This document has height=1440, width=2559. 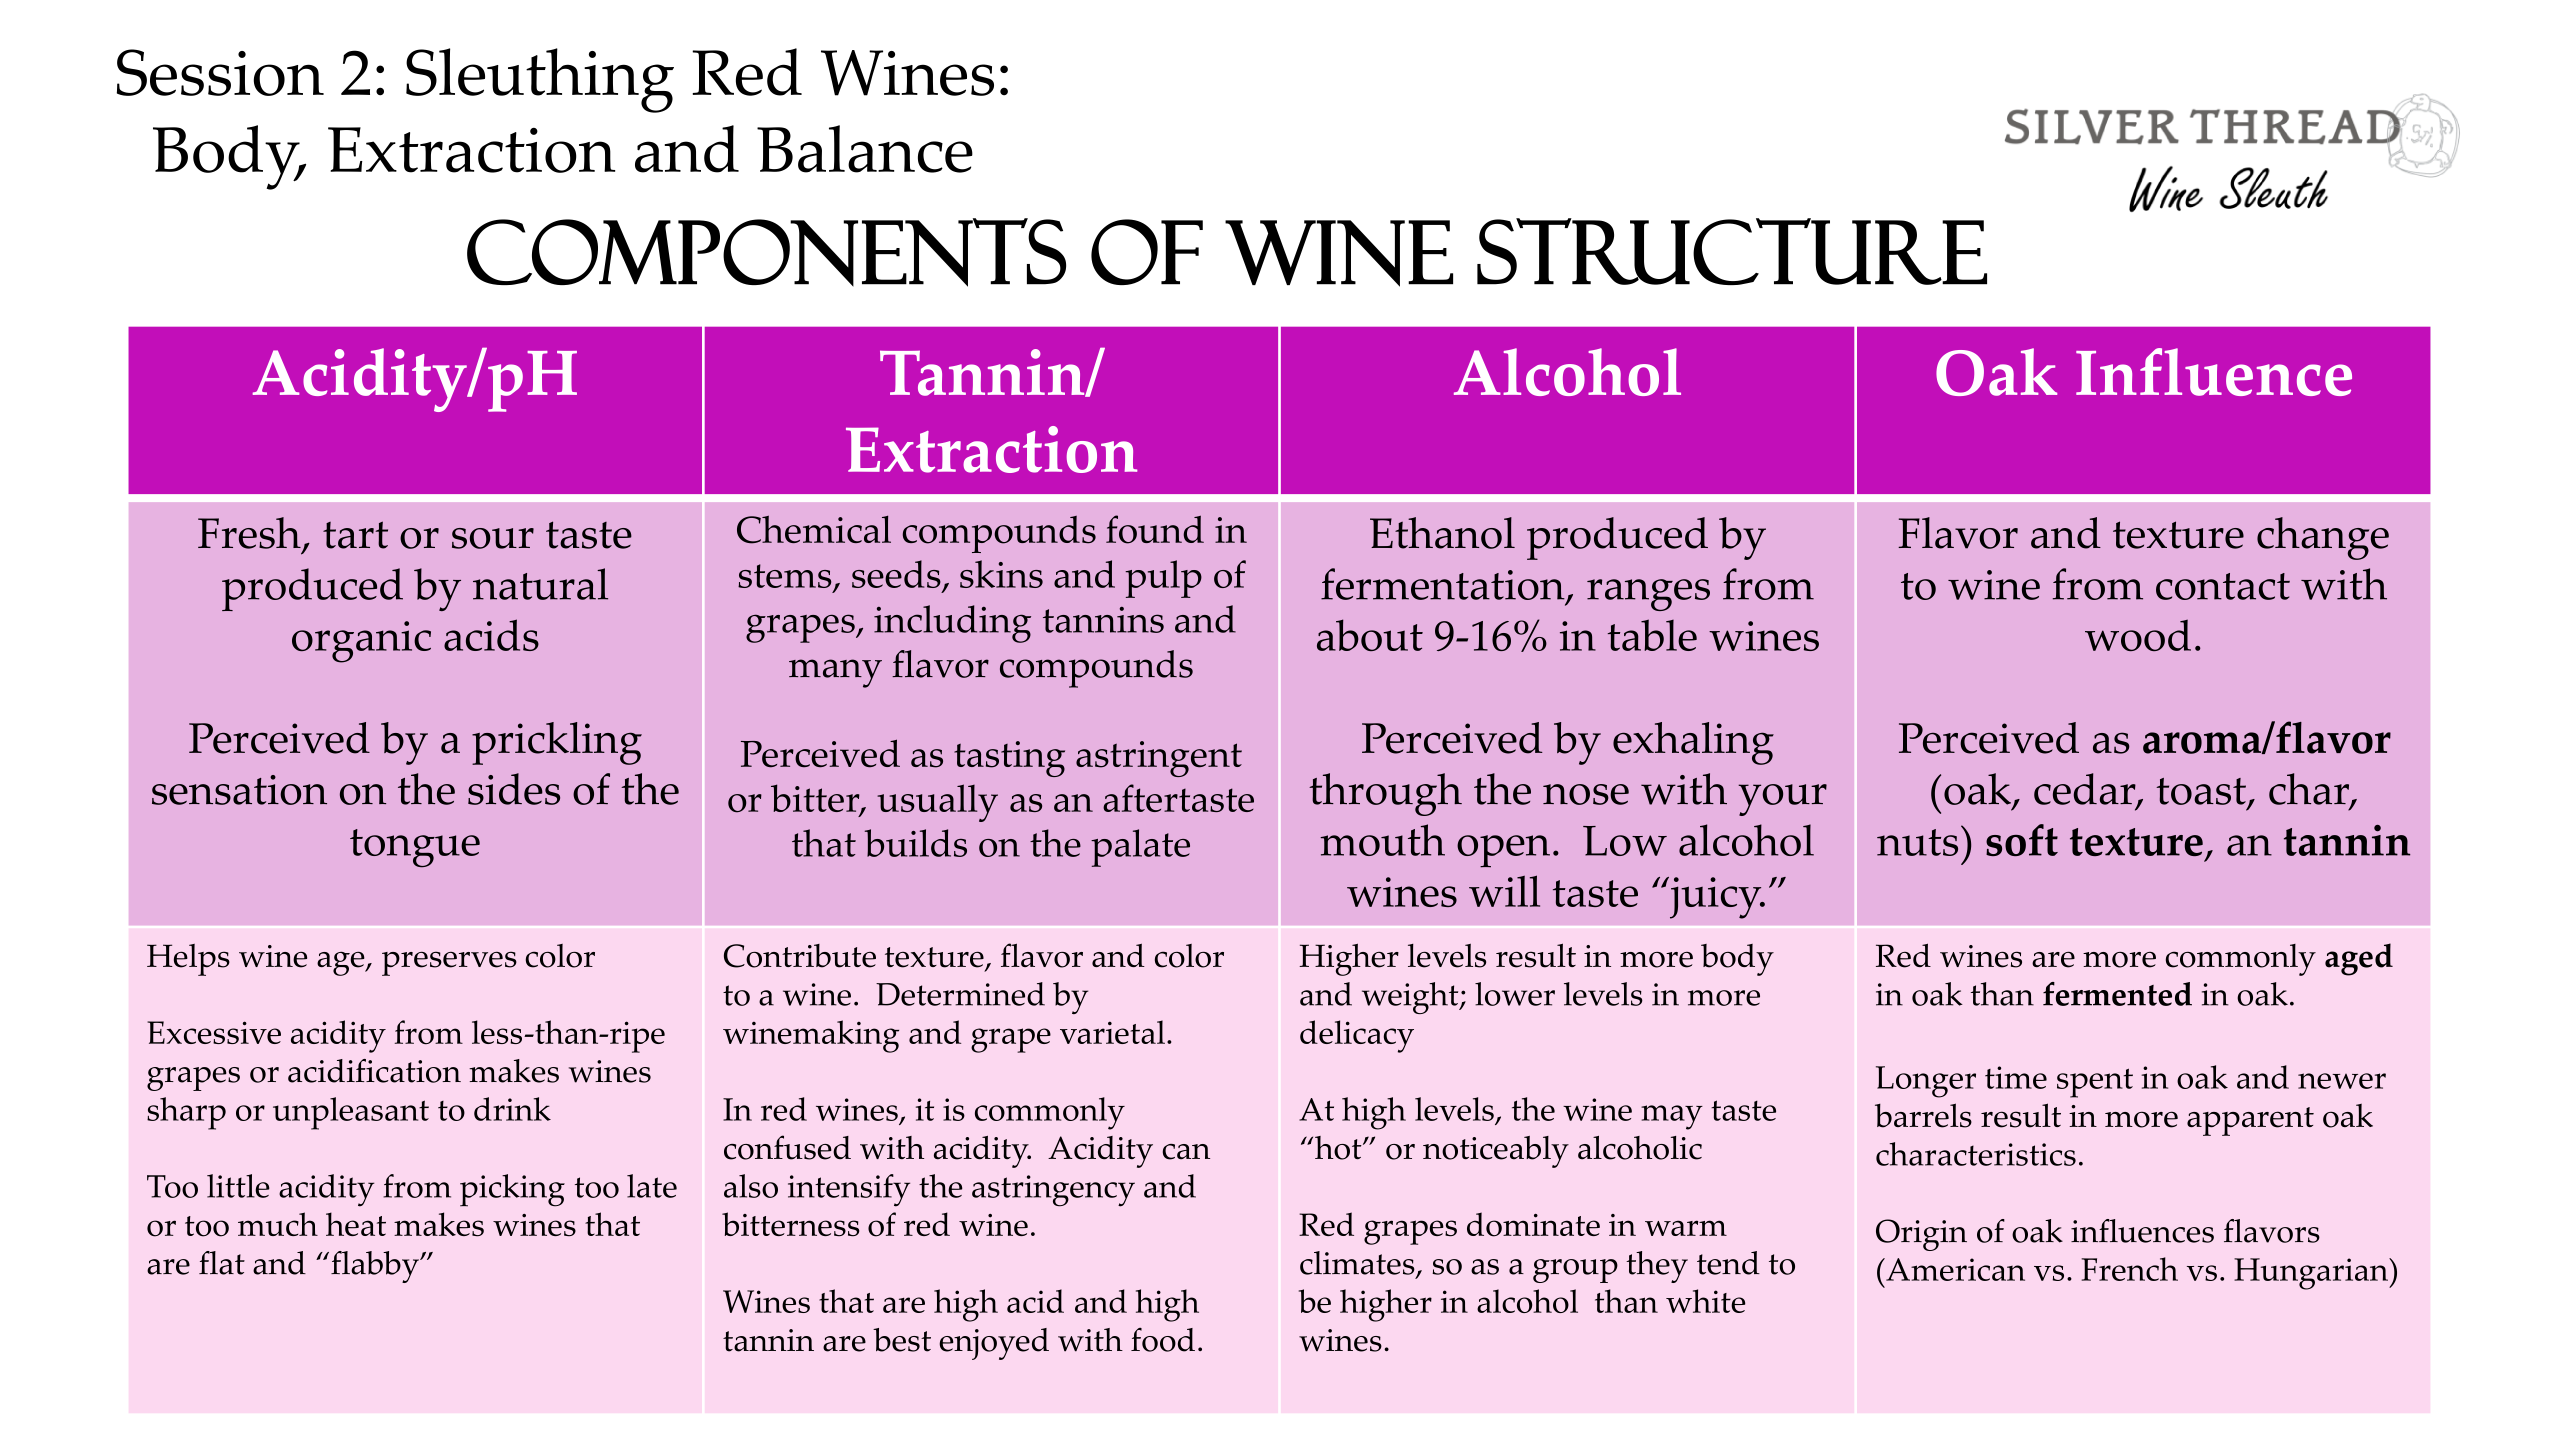 I want to click on flabby, so click(x=376, y=1267).
